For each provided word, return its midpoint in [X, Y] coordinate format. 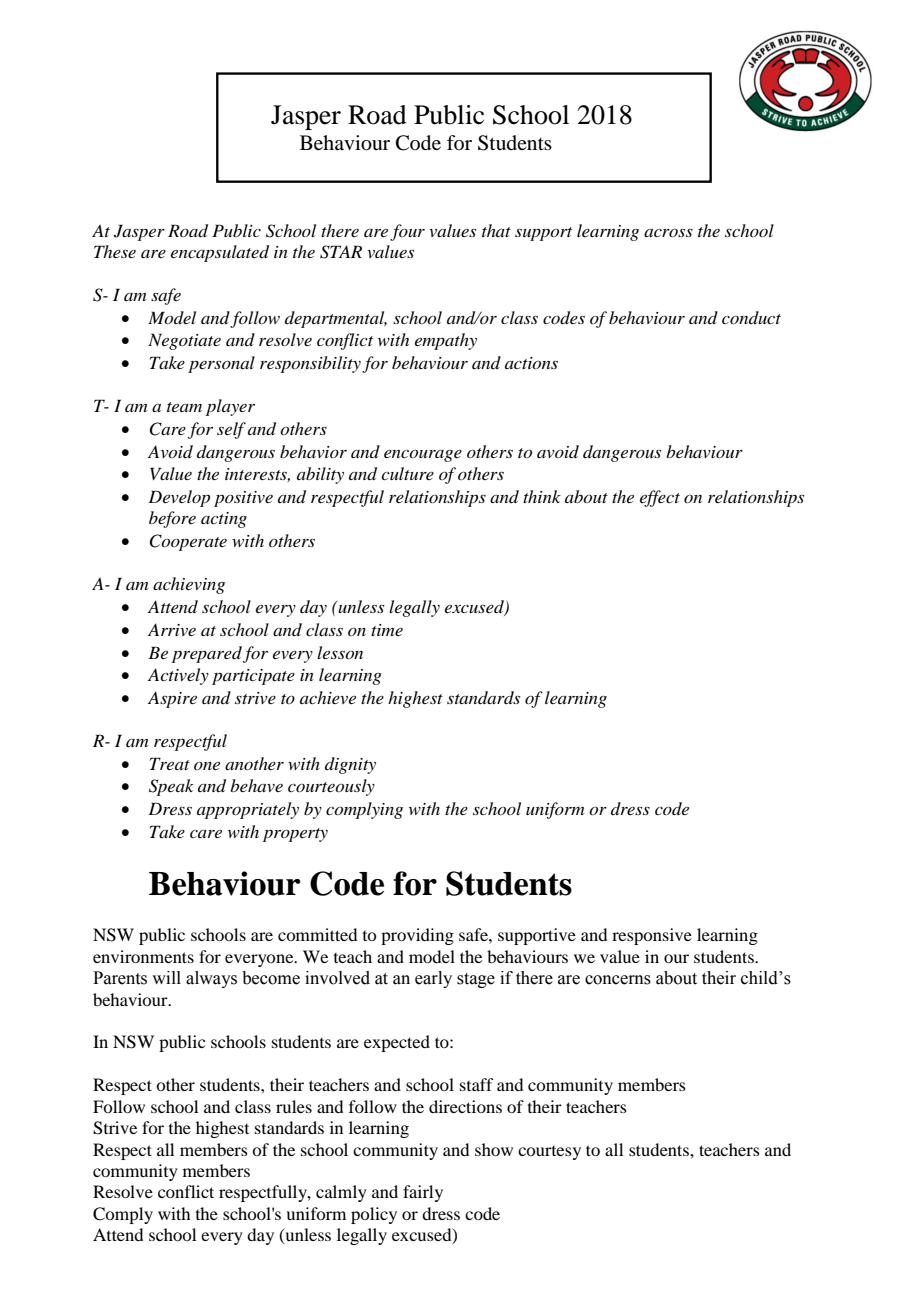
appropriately [248, 810]
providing [417, 936]
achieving [189, 585]
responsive [652, 936]
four [407, 232]
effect [660, 498]
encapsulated [220, 253]
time [387, 630]
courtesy [549, 1153]
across [668, 232]
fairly [423, 1193]
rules [294, 1106]
